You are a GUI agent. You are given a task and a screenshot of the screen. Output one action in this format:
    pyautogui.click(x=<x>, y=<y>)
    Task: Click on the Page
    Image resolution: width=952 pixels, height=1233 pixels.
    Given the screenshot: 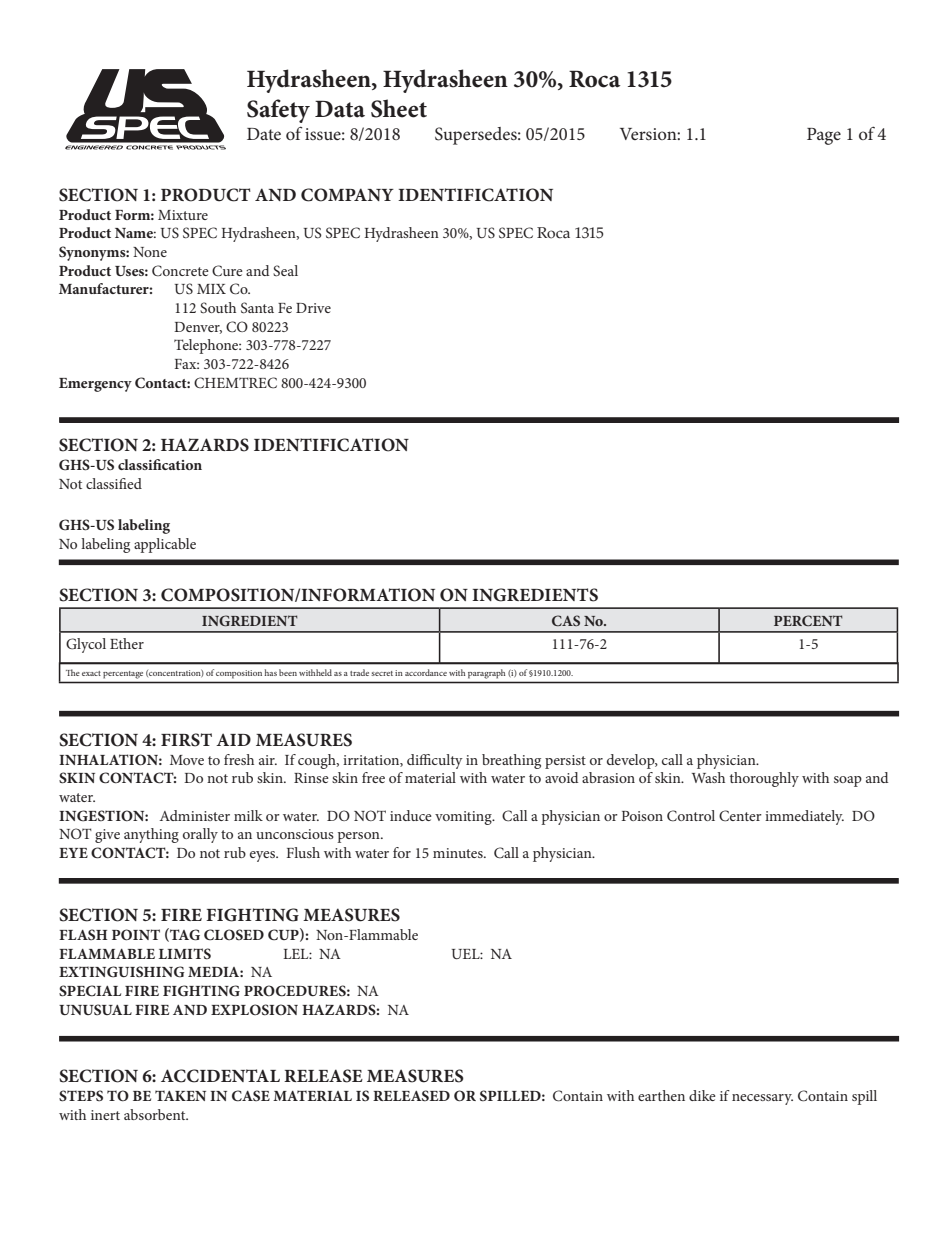 What is the action you would take?
    pyautogui.click(x=824, y=136)
